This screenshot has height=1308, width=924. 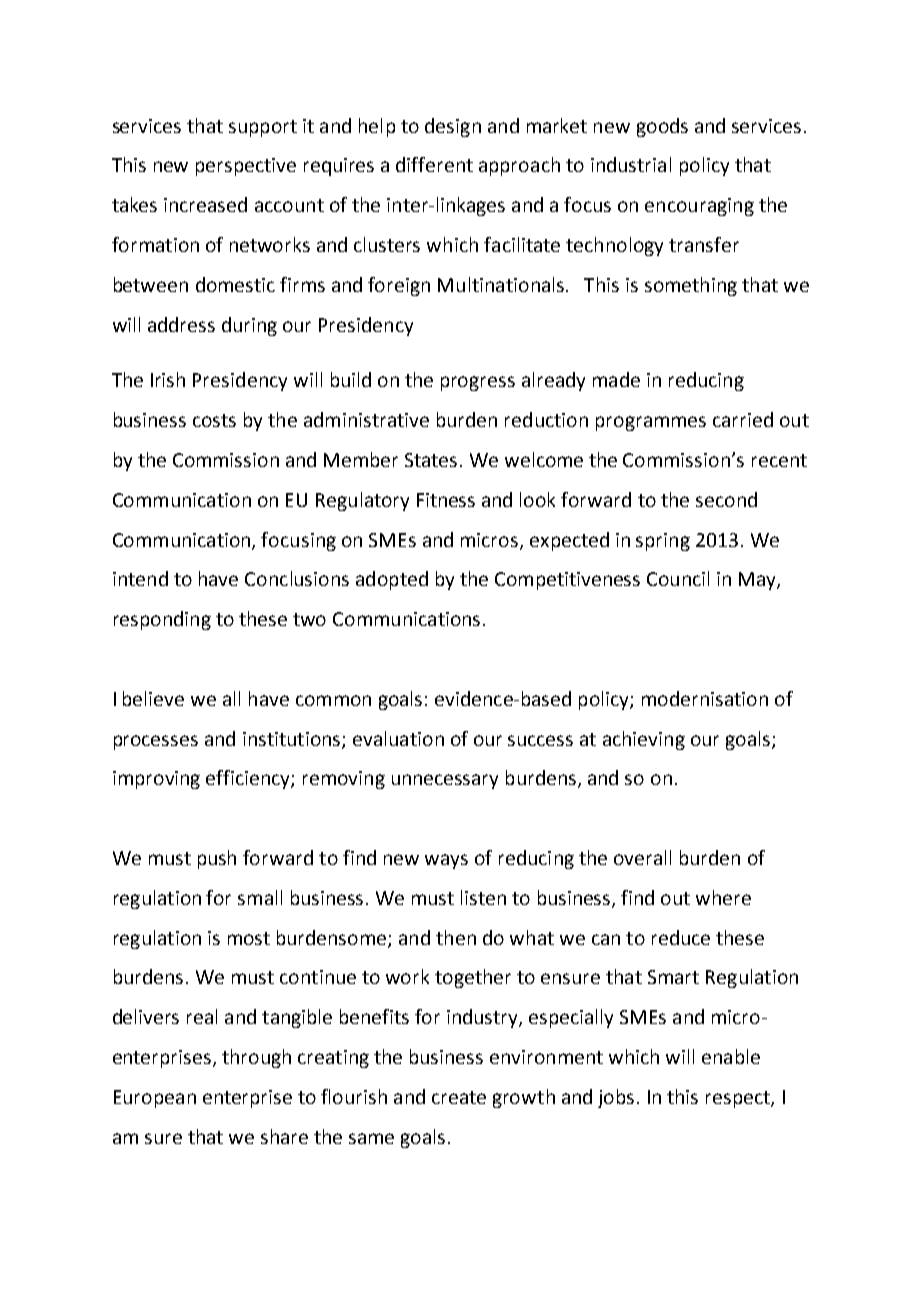 What do you see at coordinates (434, 164) in the screenshot?
I see `different` at bounding box center [434, 164].
